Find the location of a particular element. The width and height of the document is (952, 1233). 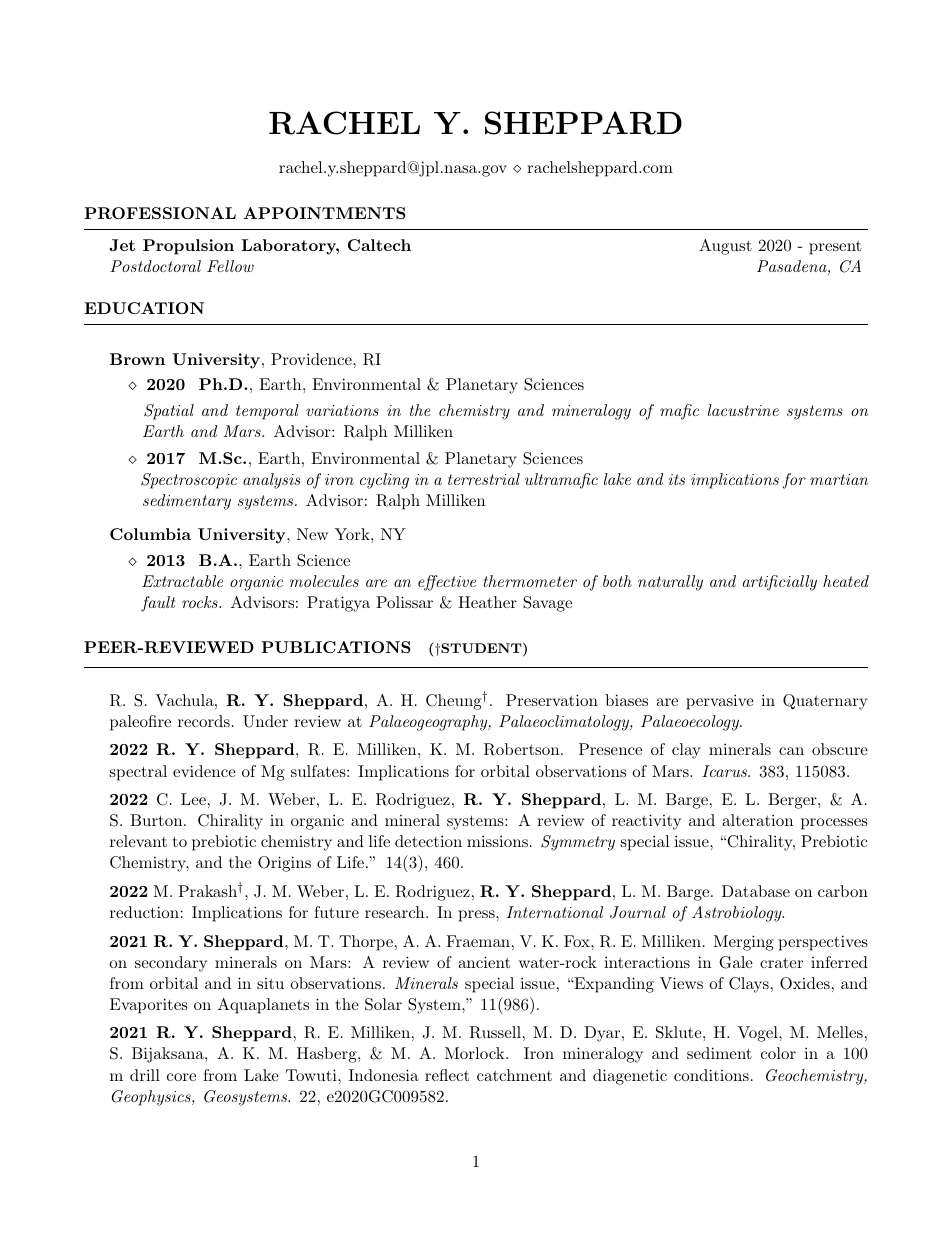

core is located at coordinates (181, 1077).
